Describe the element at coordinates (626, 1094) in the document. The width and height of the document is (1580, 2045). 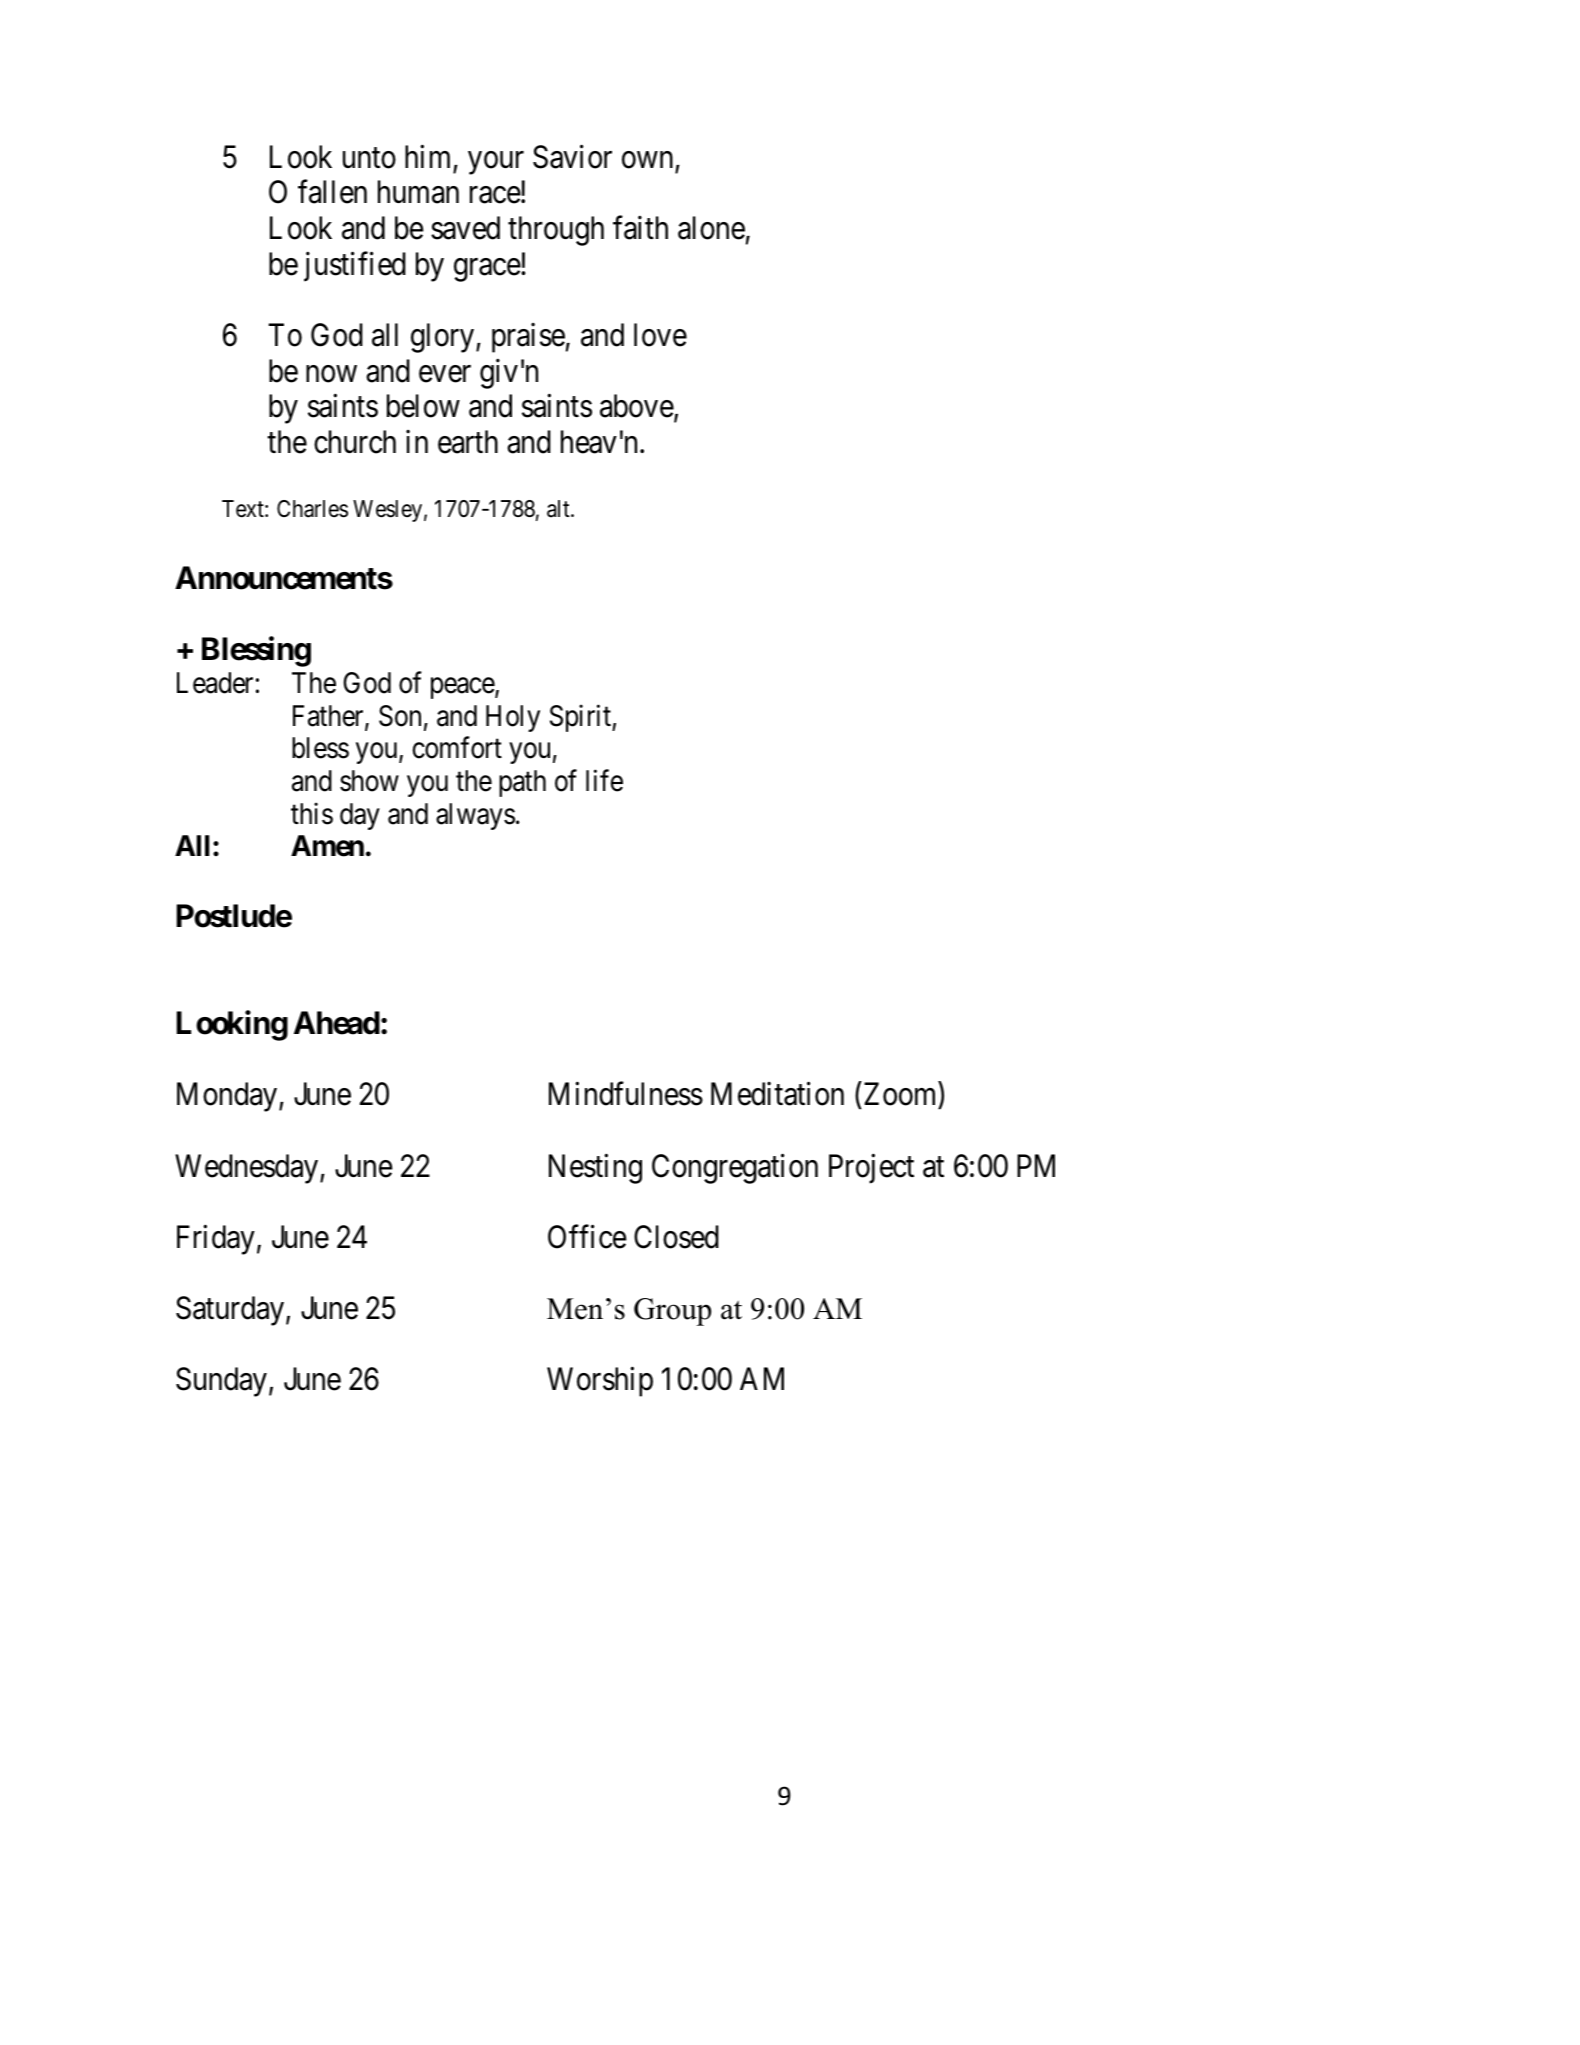
I see `Mindfulness` at that location.
